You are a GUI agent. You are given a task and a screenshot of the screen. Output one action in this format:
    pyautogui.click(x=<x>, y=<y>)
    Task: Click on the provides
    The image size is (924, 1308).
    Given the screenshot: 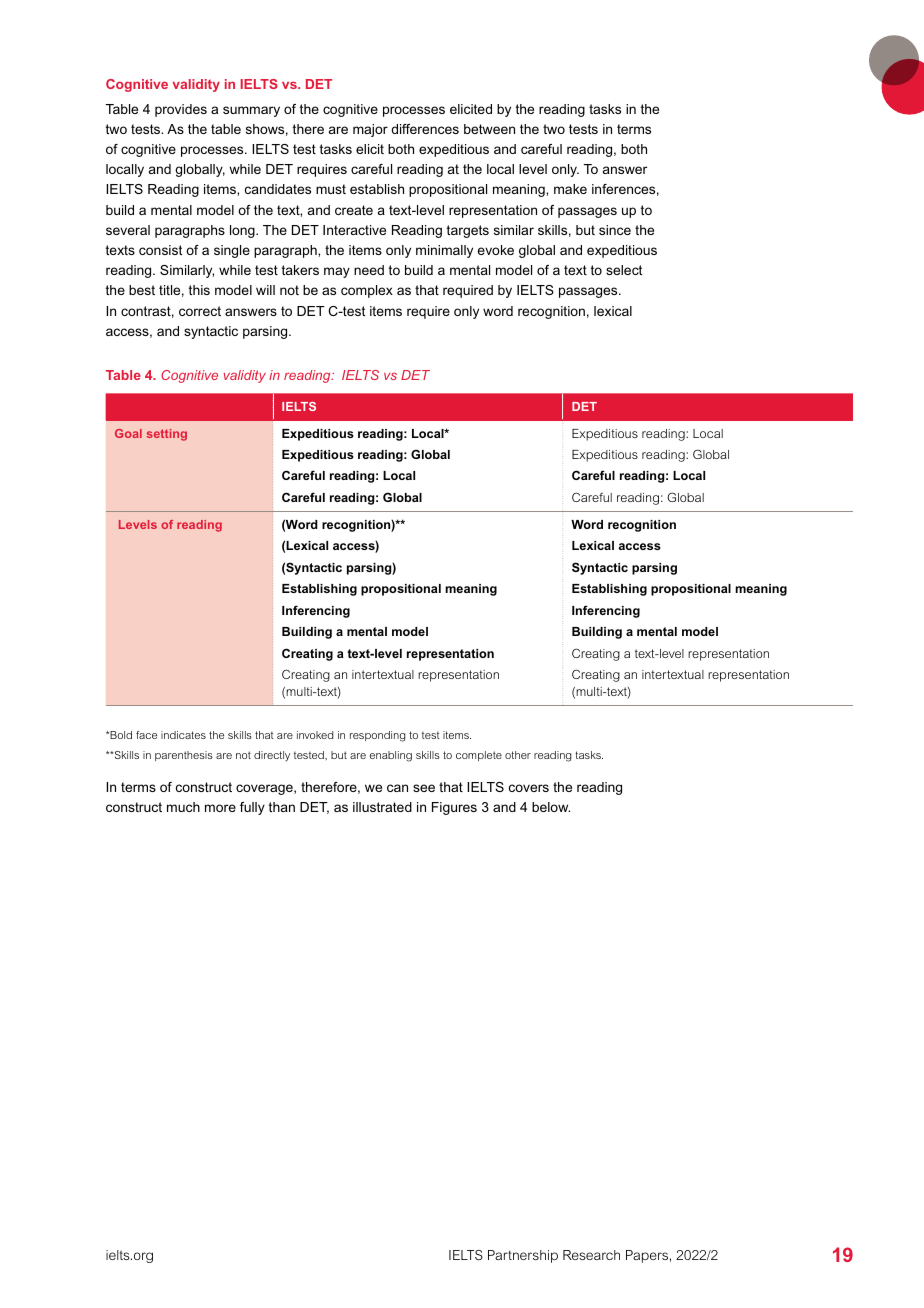 What is the action you would take?
    pyautogui.click(x=181, y=110)
